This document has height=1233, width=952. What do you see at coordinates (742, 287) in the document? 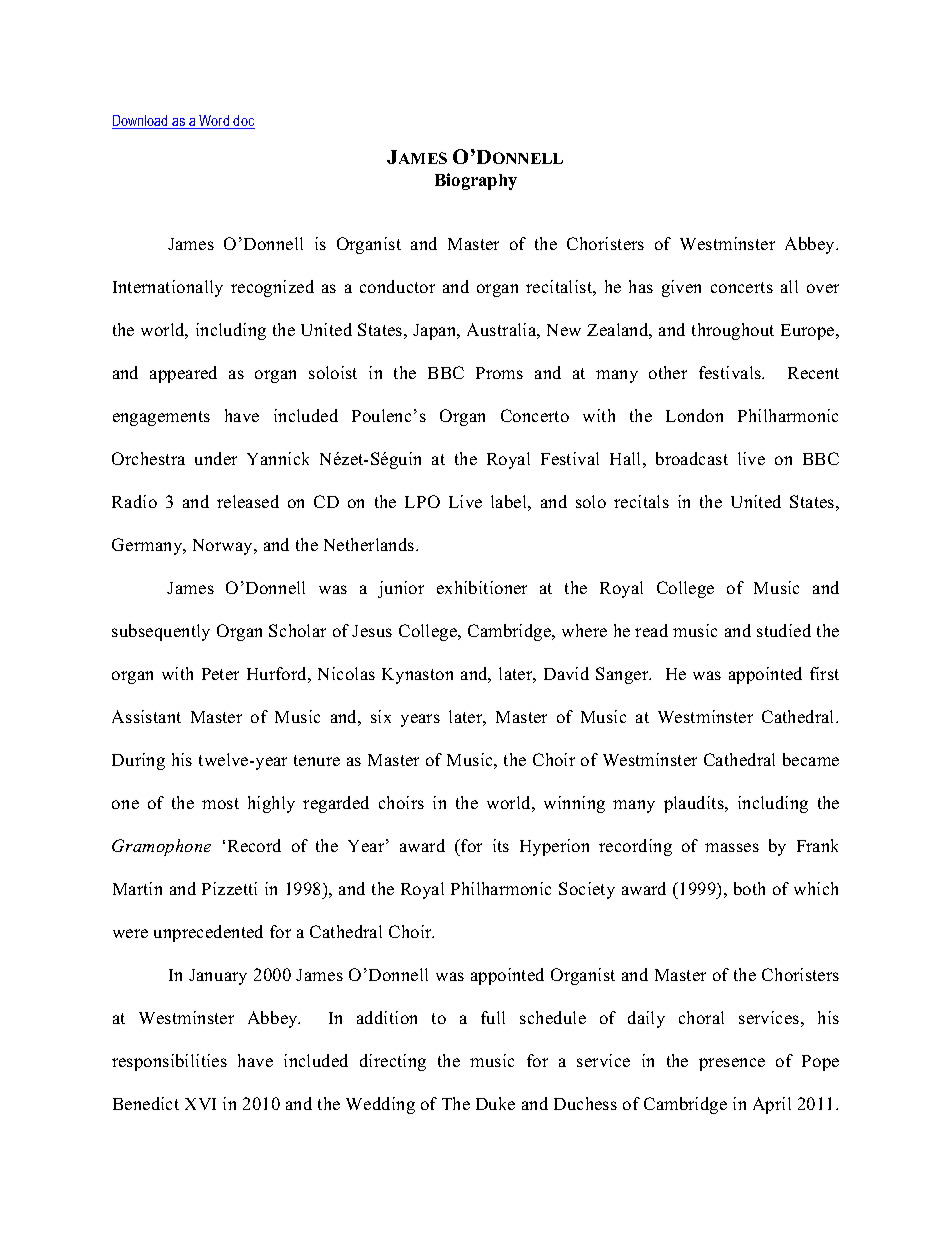
I see `concerts` at bounding box center [742, 287].
